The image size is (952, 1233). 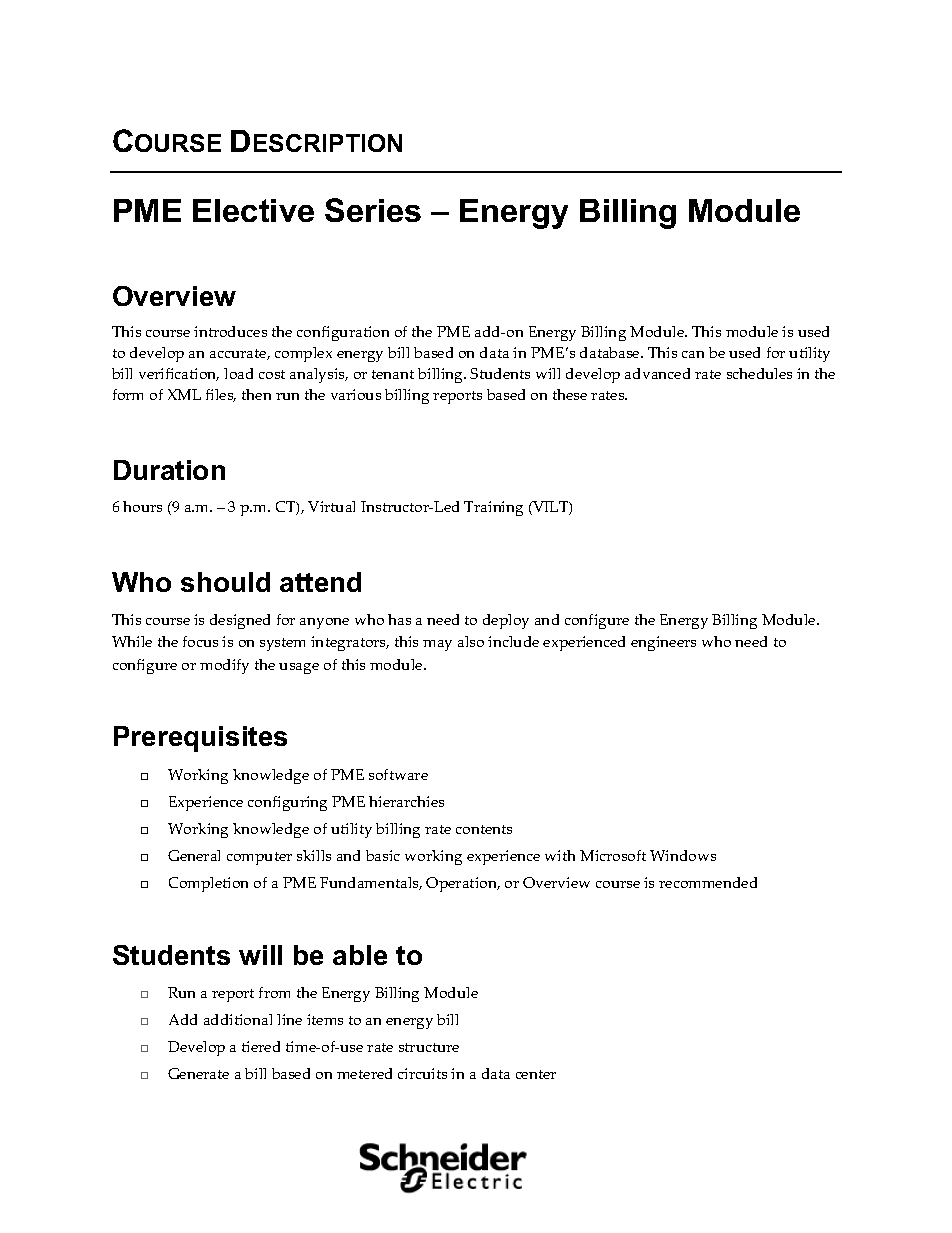 I want to click on Prerequisites, so click(x=200, y=739).
